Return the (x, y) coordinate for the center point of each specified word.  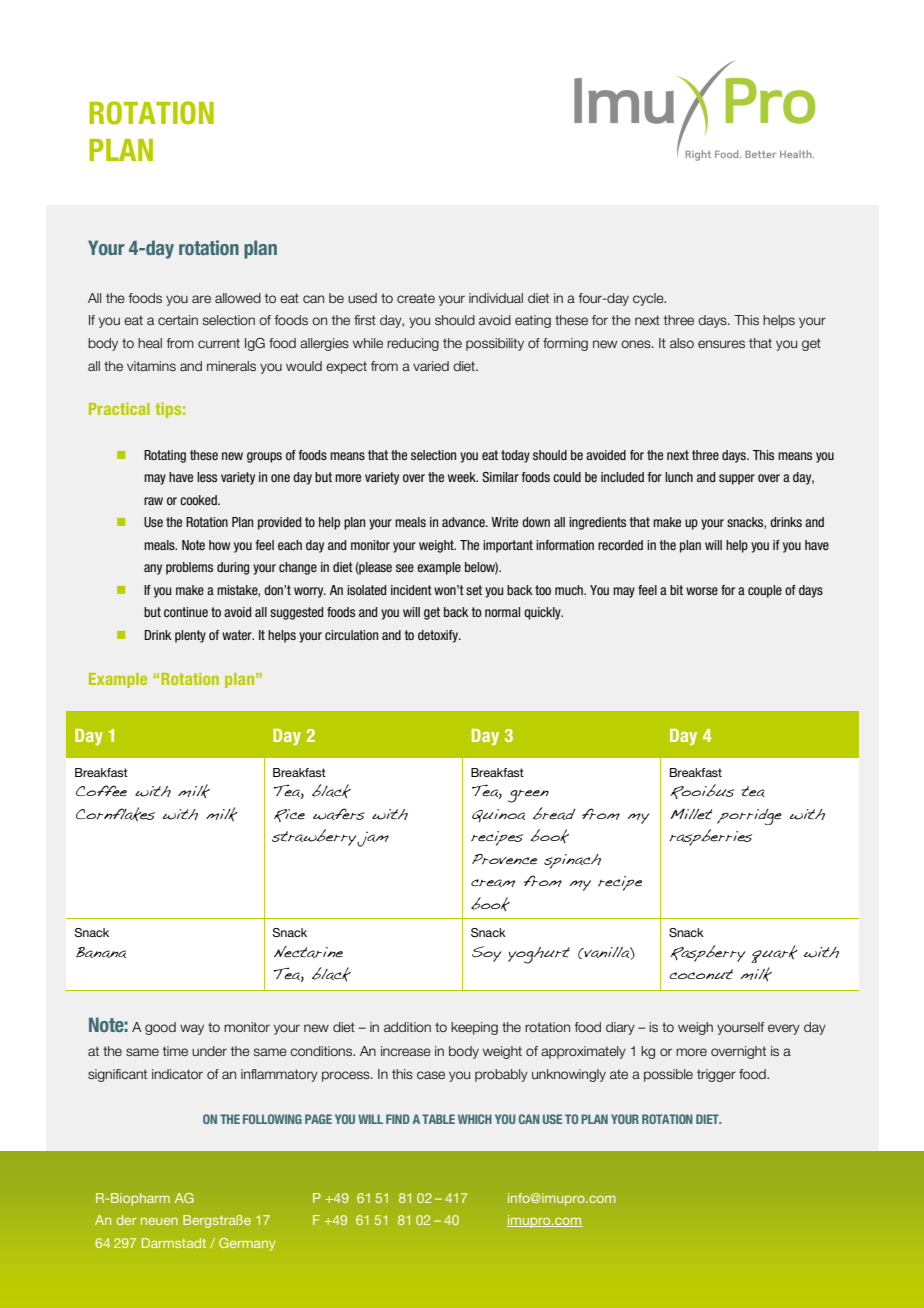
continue (186, 612)
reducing (413, 344)
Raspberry (707, 953)
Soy (486, 954)
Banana (101, 952)
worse (702, 591)
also (682, 343)
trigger (716, 1075)
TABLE (438, 1119)
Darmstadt (174, 1243)
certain (178, 320)
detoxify (439, 636)
